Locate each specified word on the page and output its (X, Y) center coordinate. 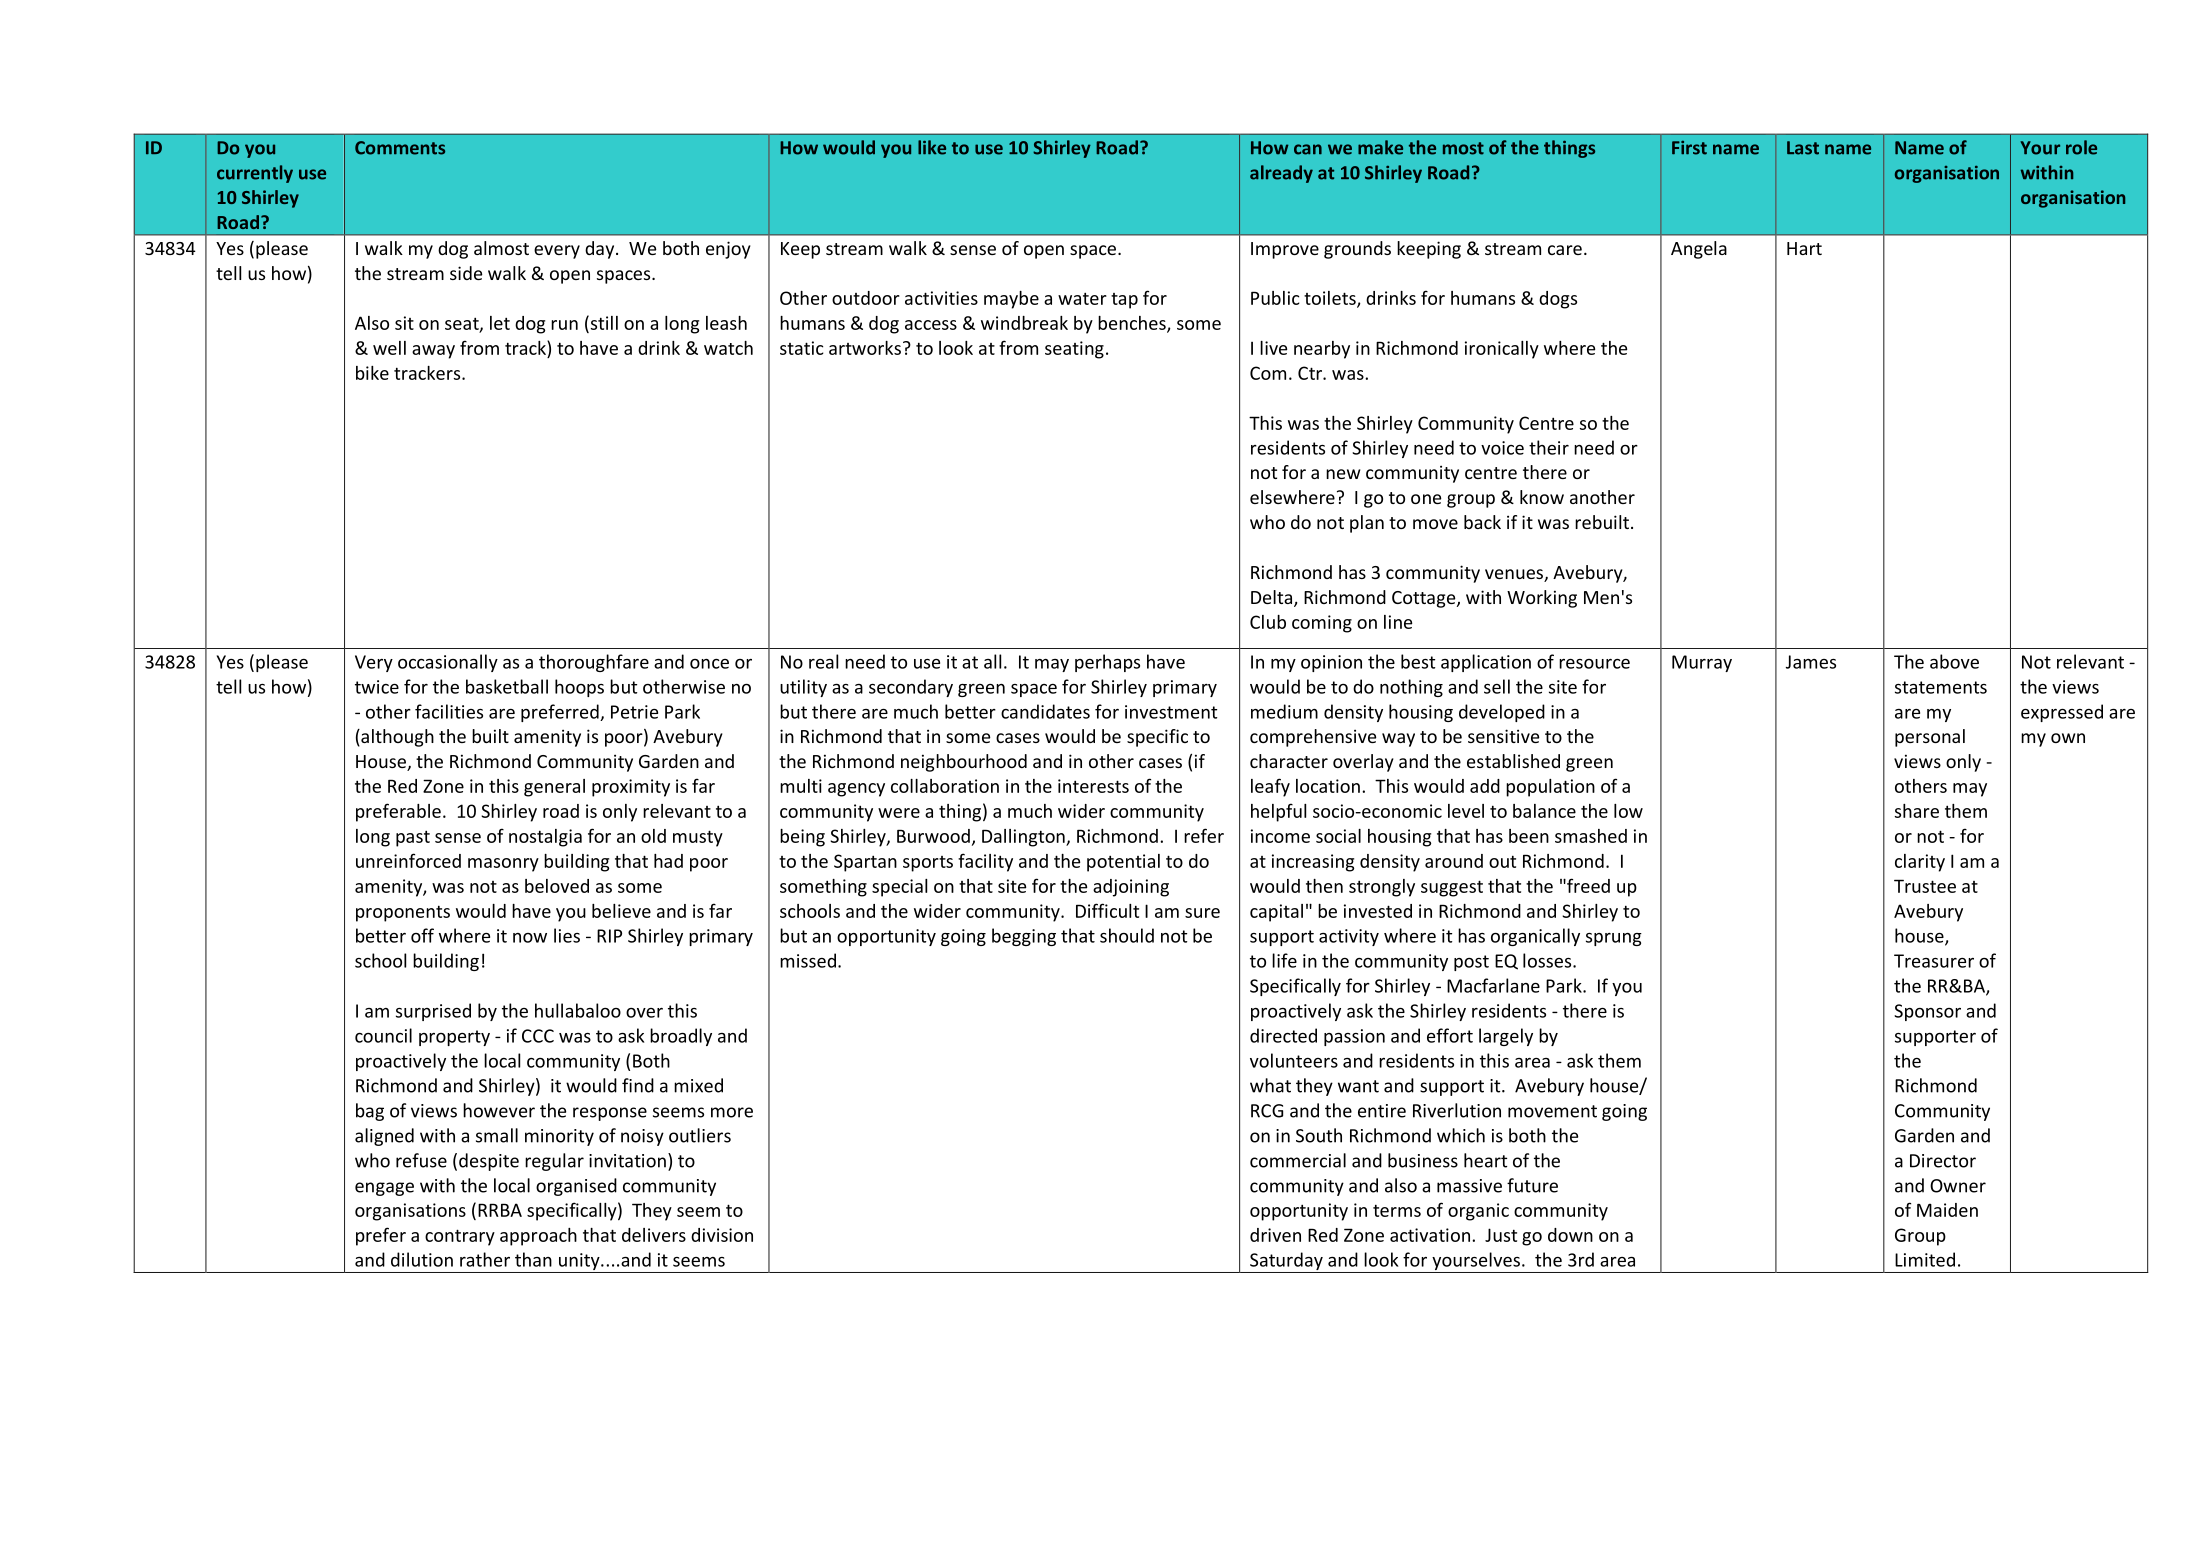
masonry (503, 865)
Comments (400, 148)
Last (1803, 148)
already (1281, 174)
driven (1275, 1235)
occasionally (448, 663)
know (1542, 497)
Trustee (1925, 886)
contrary (460, 1237)
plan (1367, 524)
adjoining (1131, 888)
